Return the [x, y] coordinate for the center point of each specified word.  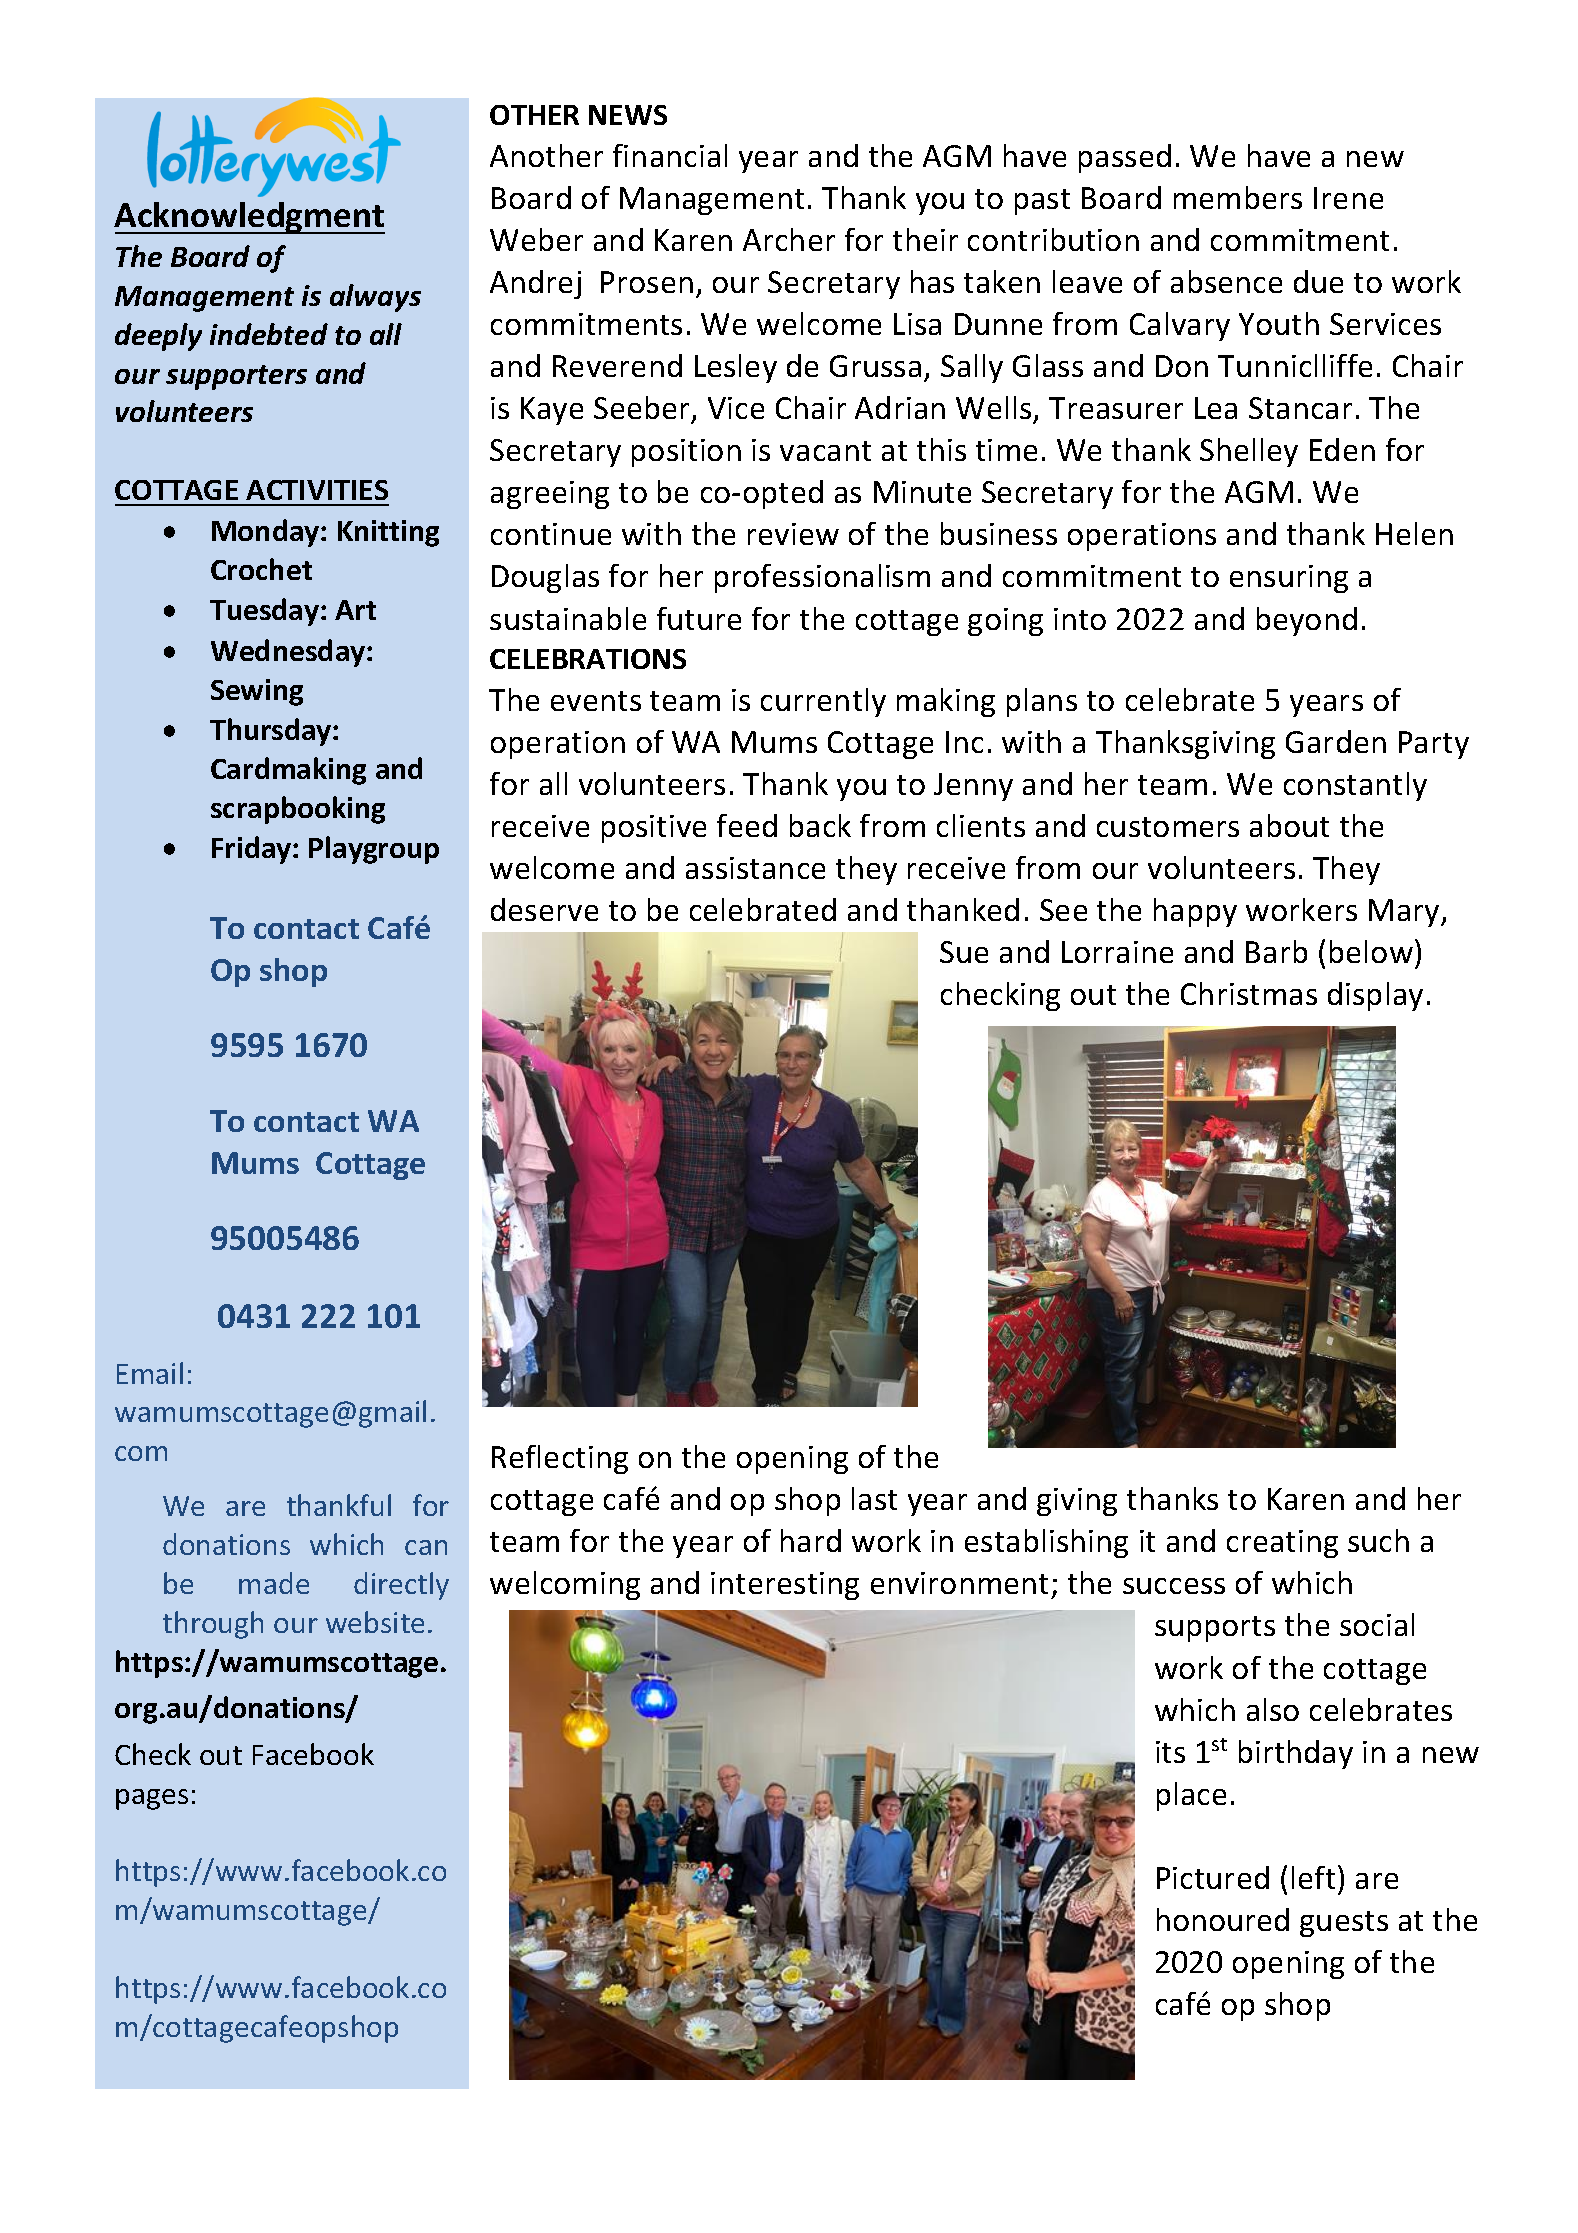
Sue [964, 952]
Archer [789, 239]
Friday [253, 850]
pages [152, 1799]
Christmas [1249, 993]
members [1238, 197]
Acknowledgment [249, 218]
